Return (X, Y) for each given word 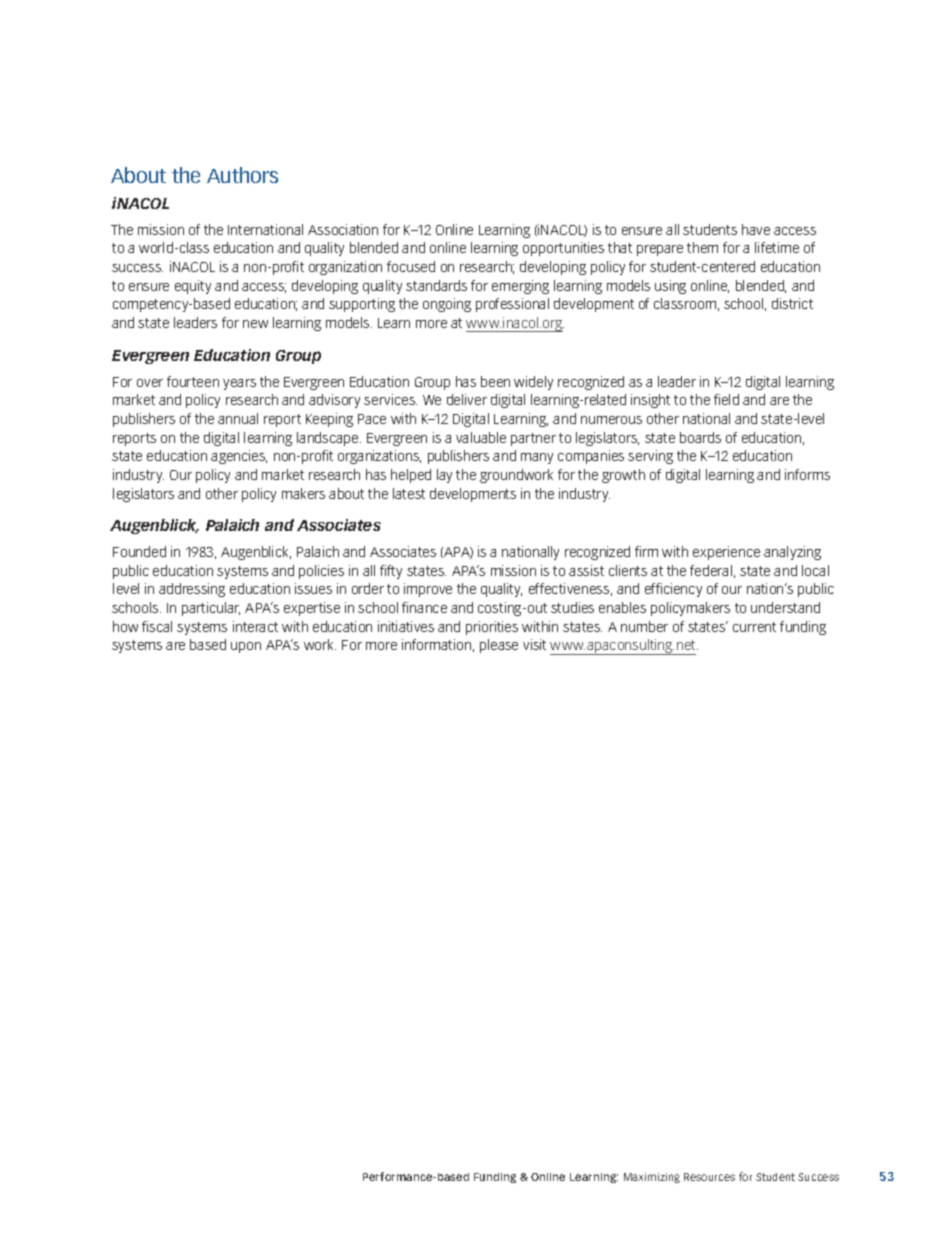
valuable (481, 437)
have (756, 229)
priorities (492, 628)
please (499, 646)
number (644, 626)
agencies (239, 457)
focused (411, 266)
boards (700, 437)
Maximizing (652, 1178)
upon (246, 647)
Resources (709, 1177)
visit (534, 644)
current (754, 627)
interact (255, 626)
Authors (242, 175)
